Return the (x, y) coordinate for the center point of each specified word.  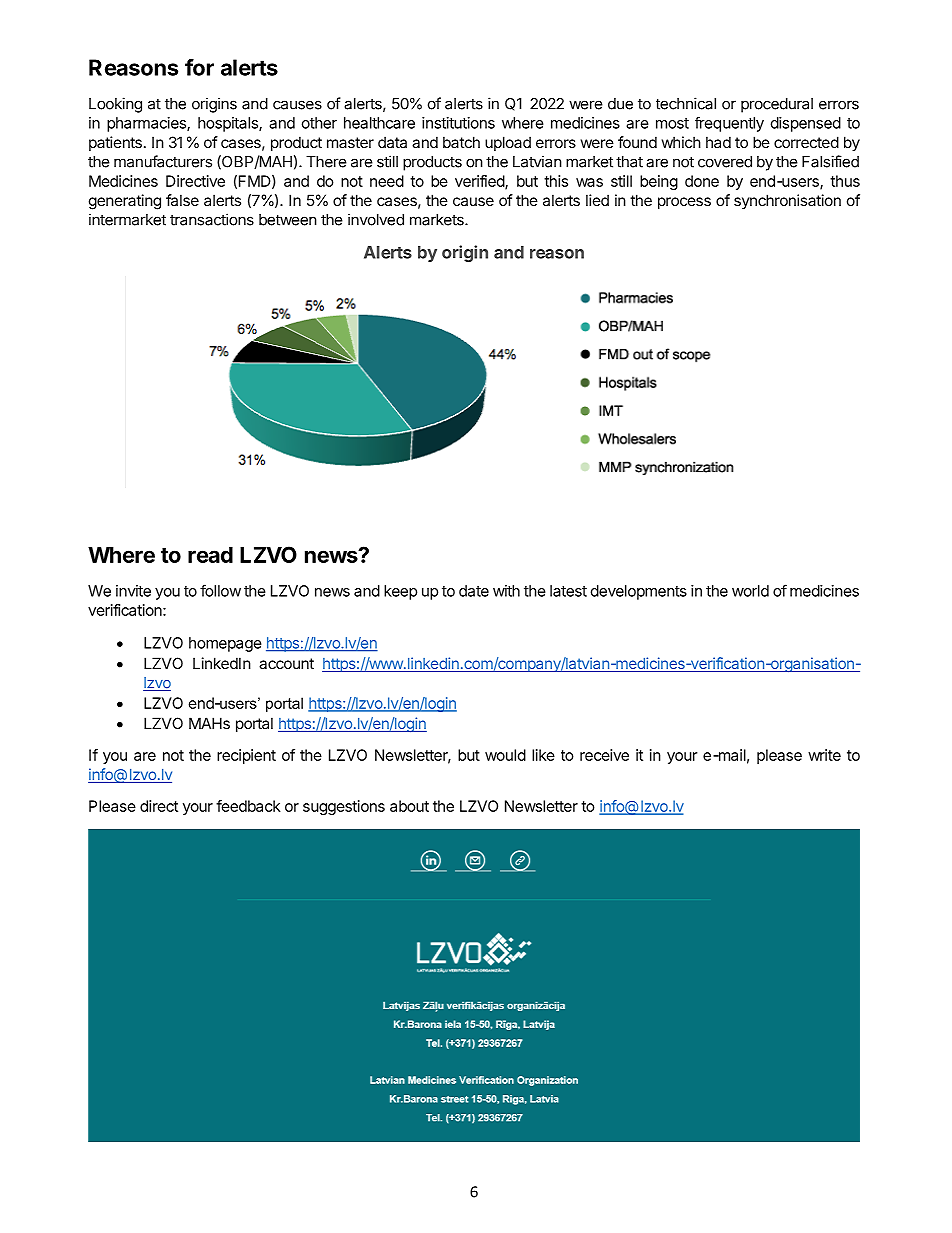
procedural (777, 105)
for (199, 67)
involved (376, 219)
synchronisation (787, 201)
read (210, 555)
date (474, 591)
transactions (212, 219)
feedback (248, 806)
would (505, 755)
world (750, 591)
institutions (458, 123)
